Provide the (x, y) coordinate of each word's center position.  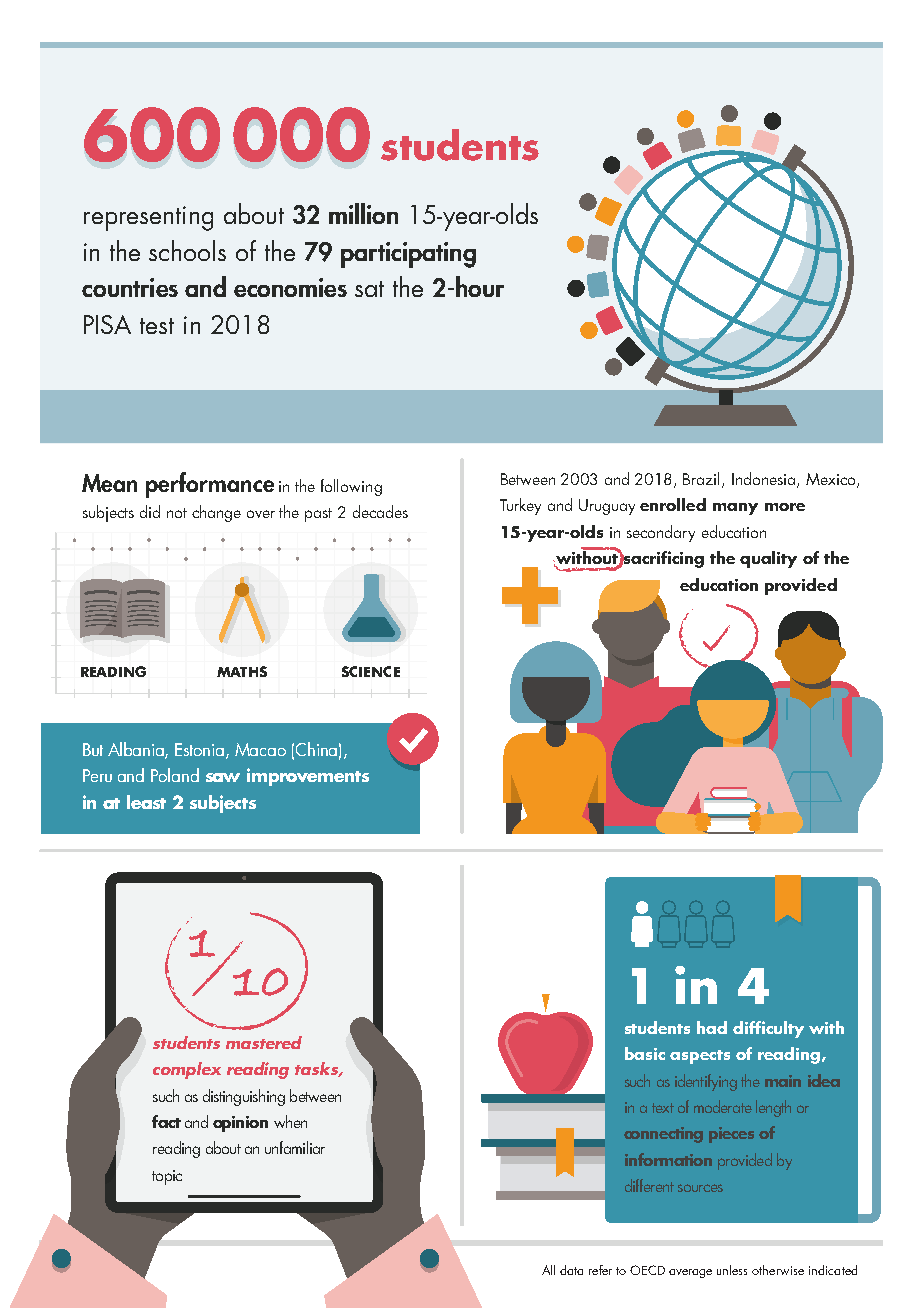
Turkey (520, 506)
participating (408, 255)
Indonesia (765, 480)
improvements (308, 777)
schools (187, 250)
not (177, 513)
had (712, 1027)
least (146, 802)
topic (167, 1177)
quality (768, 559)
